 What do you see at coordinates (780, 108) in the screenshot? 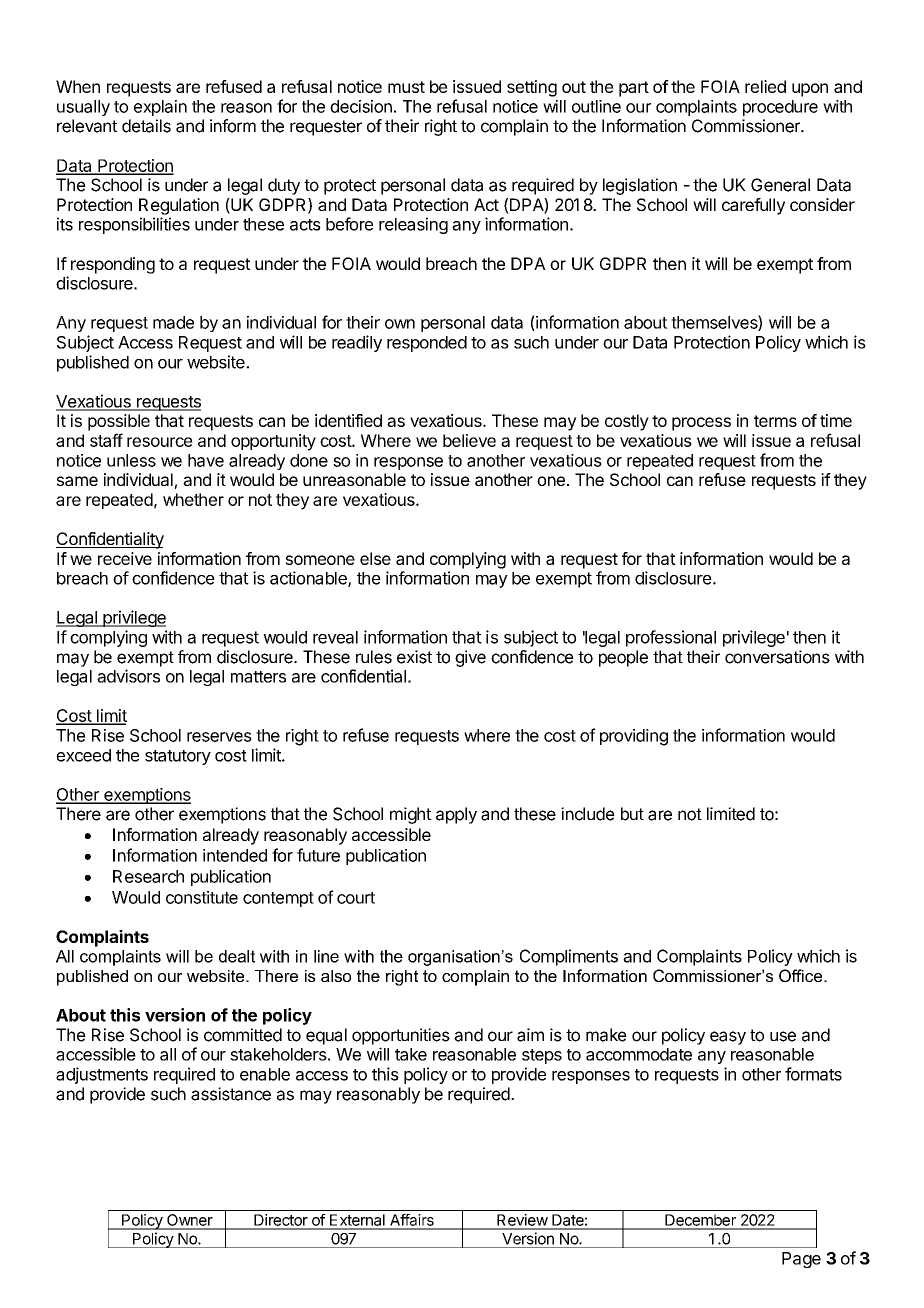
I see `procedure` at bounding box center [780, 108].
